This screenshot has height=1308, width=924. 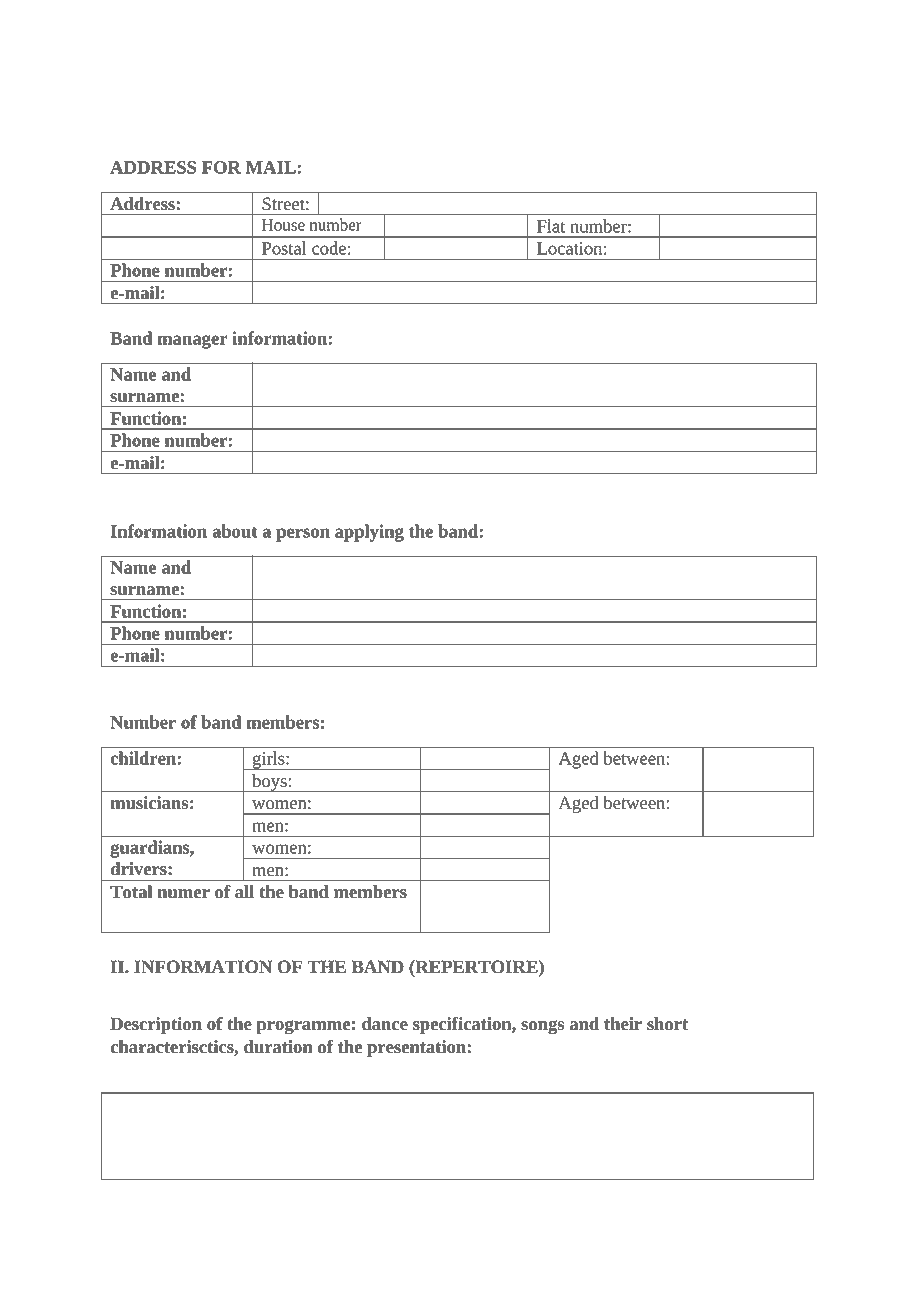 What do you see at coordinates (156, 1025) in the screenshot?
I see `Description` at bounding box center [156, 1025].
